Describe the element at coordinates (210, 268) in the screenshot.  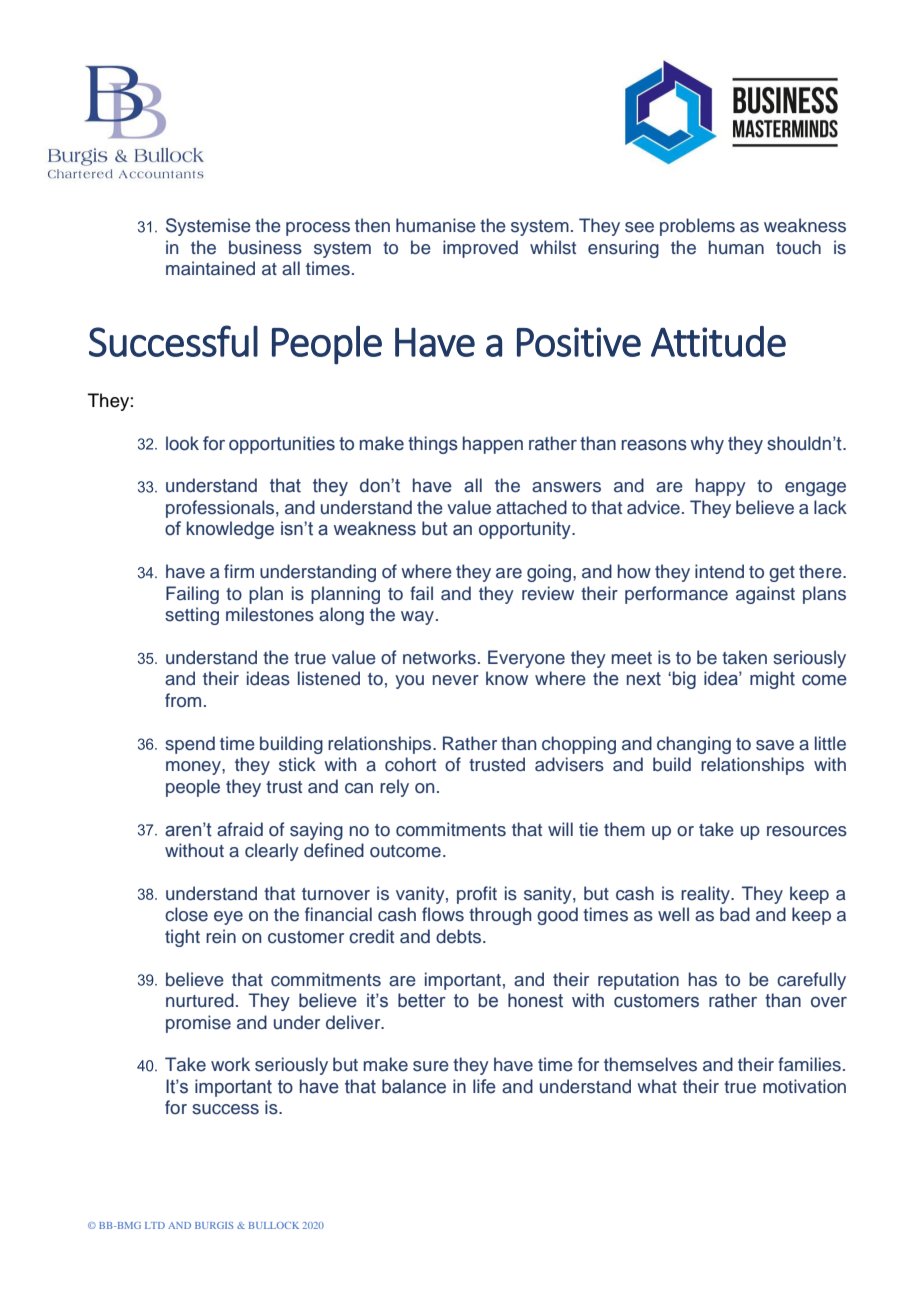
I see `maintained` at that location.
